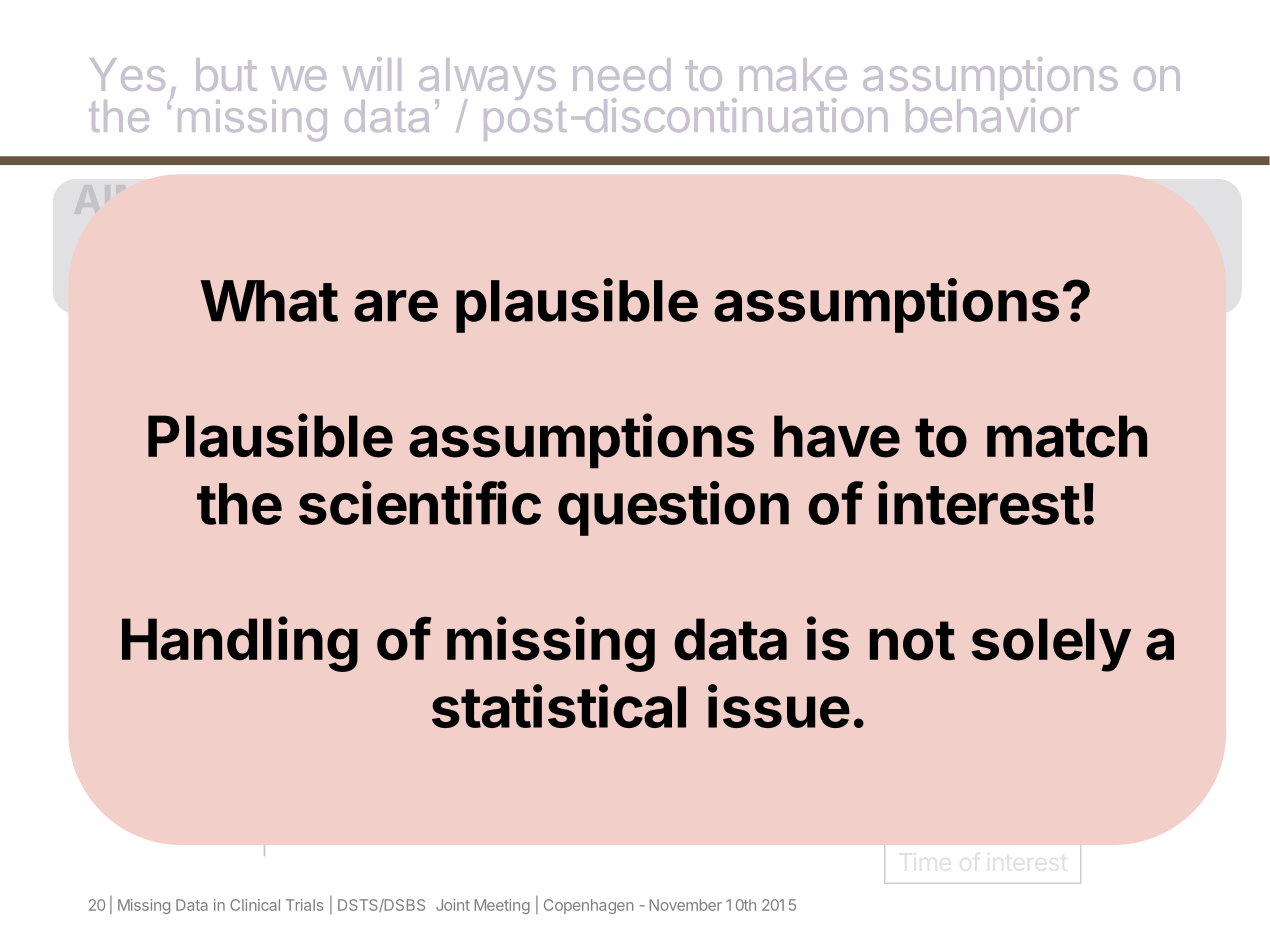 Image resolution: width=1270 pixels, height=952 pixels. Describe the element at coordinates (912, 641) in the screenshot. I see `not` at that location.
